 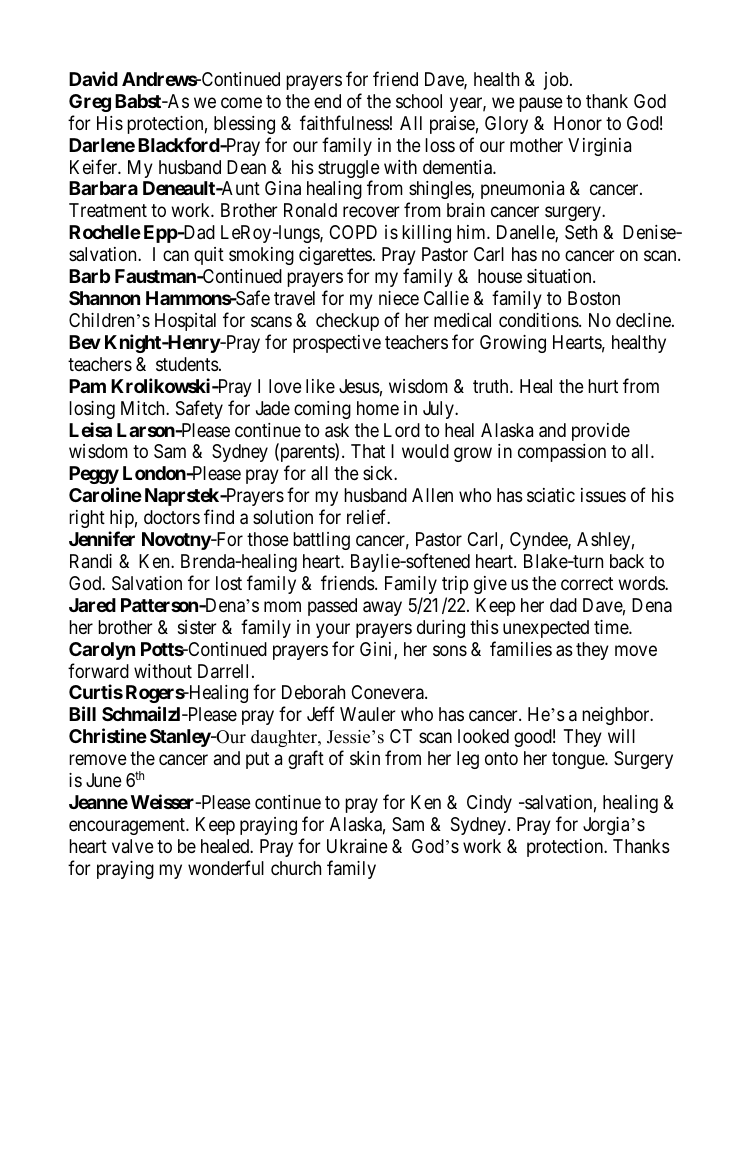 I want to click on Greg, so click(x=90, y=103).
